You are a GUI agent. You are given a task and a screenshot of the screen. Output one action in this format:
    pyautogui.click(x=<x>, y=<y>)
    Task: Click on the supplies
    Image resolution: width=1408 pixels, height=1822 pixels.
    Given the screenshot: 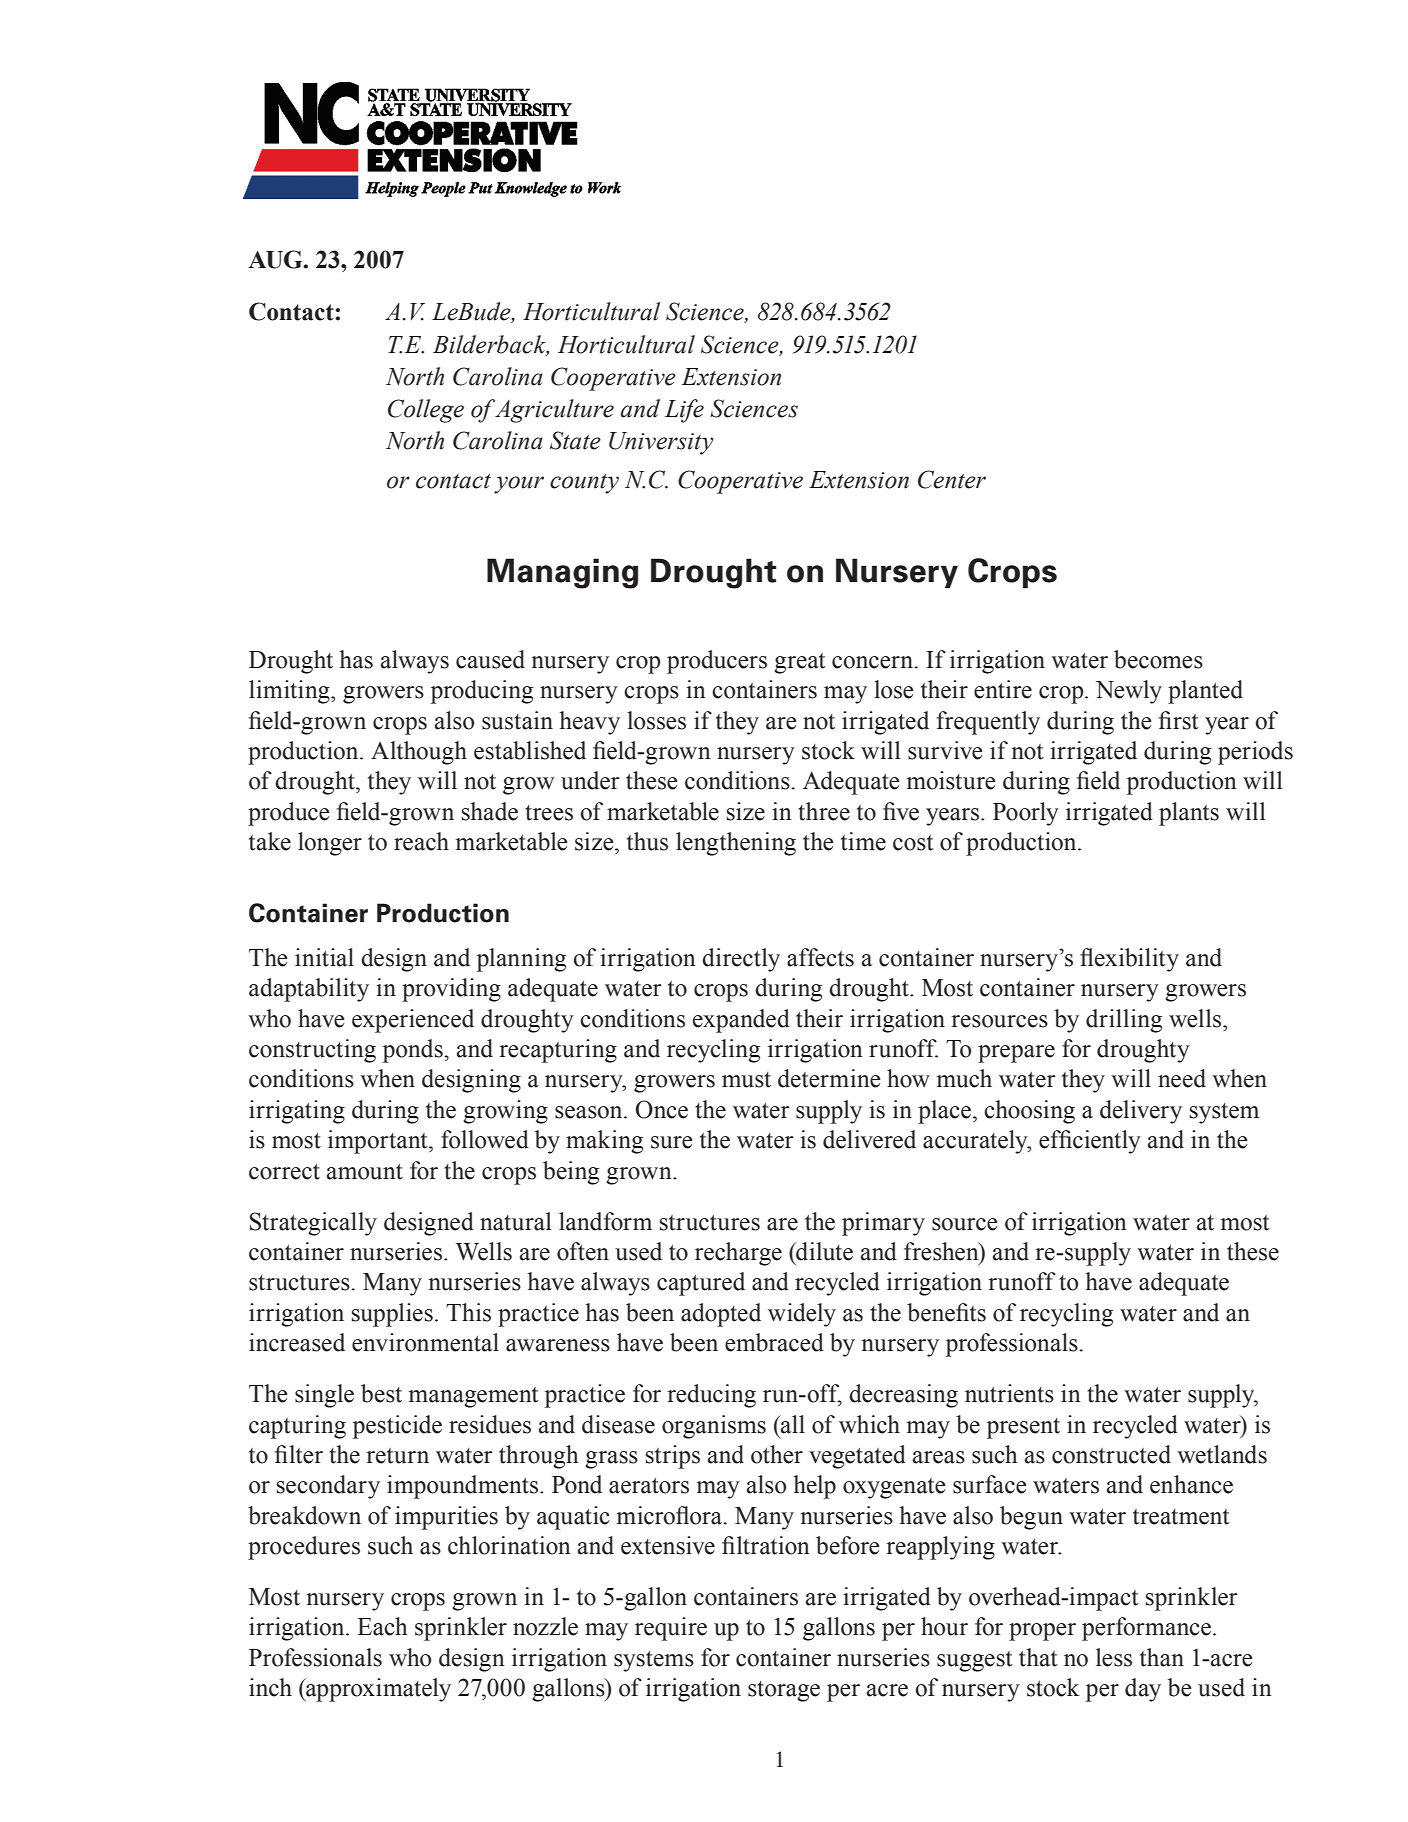 What is the action you would take?
    pyautogui.click(x=392, y=1315)
